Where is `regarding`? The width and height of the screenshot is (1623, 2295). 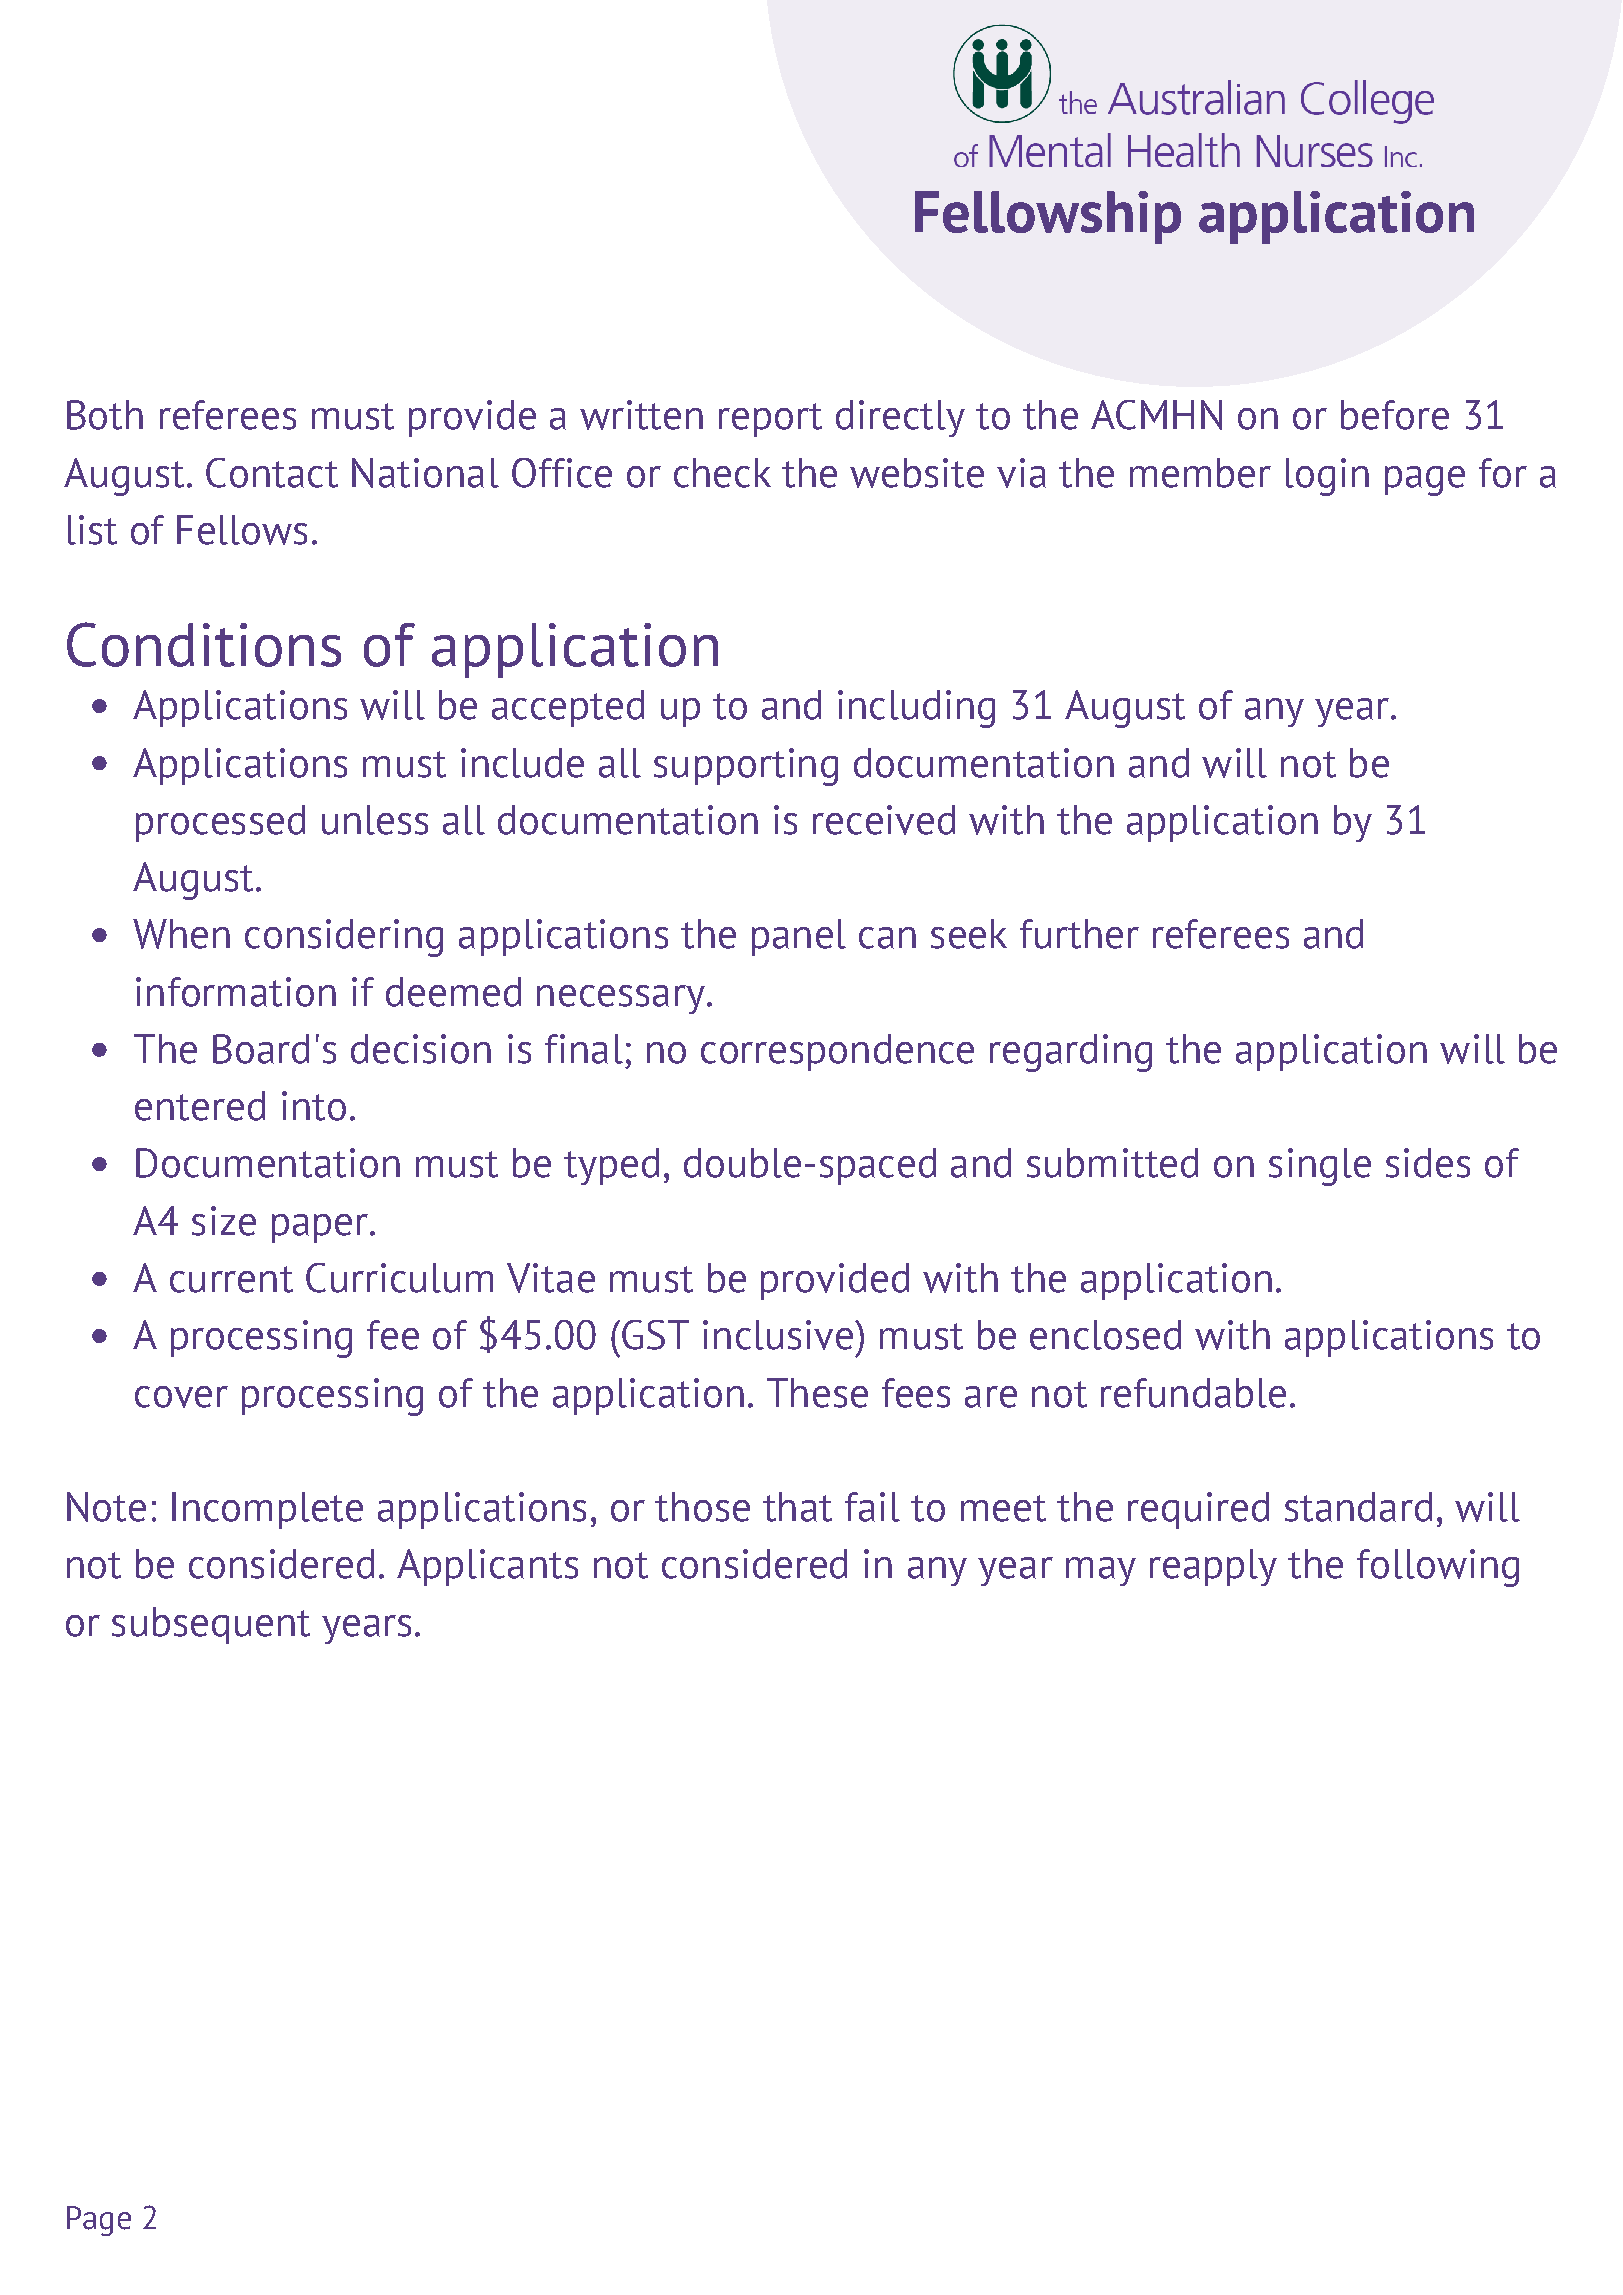
regarding is located at coordinates (1071, 1053).
